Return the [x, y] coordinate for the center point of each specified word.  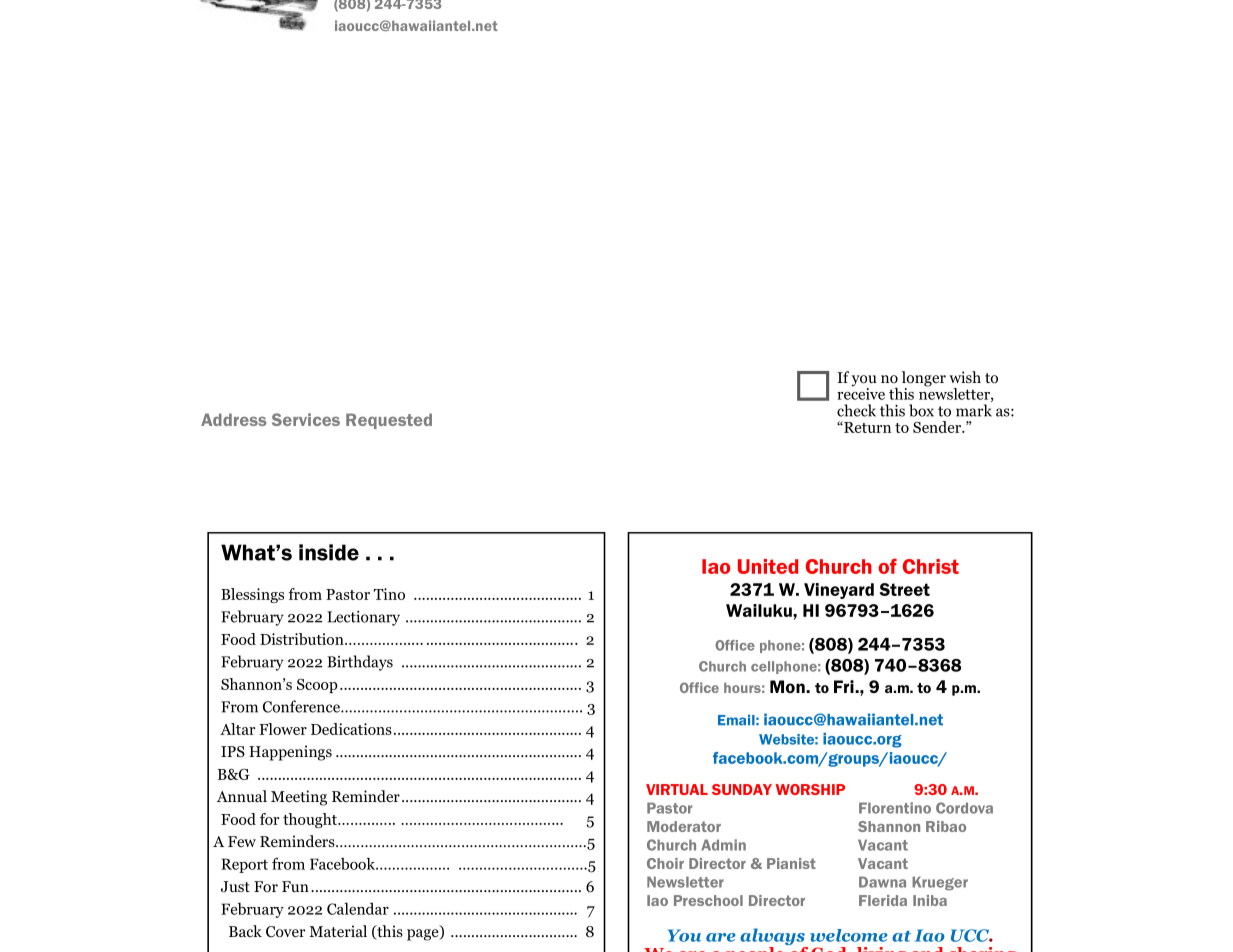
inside [329, 552]
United [768, 566]
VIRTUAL [677, 789]
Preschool [708, 900]
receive [861, 392]
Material [338, 931]
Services [306, 419]
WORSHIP [810, 789]
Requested [389, 421]
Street [904, 589]
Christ [931, 566]
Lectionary [363, 618]
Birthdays [360, 663]
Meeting [299, 798]
